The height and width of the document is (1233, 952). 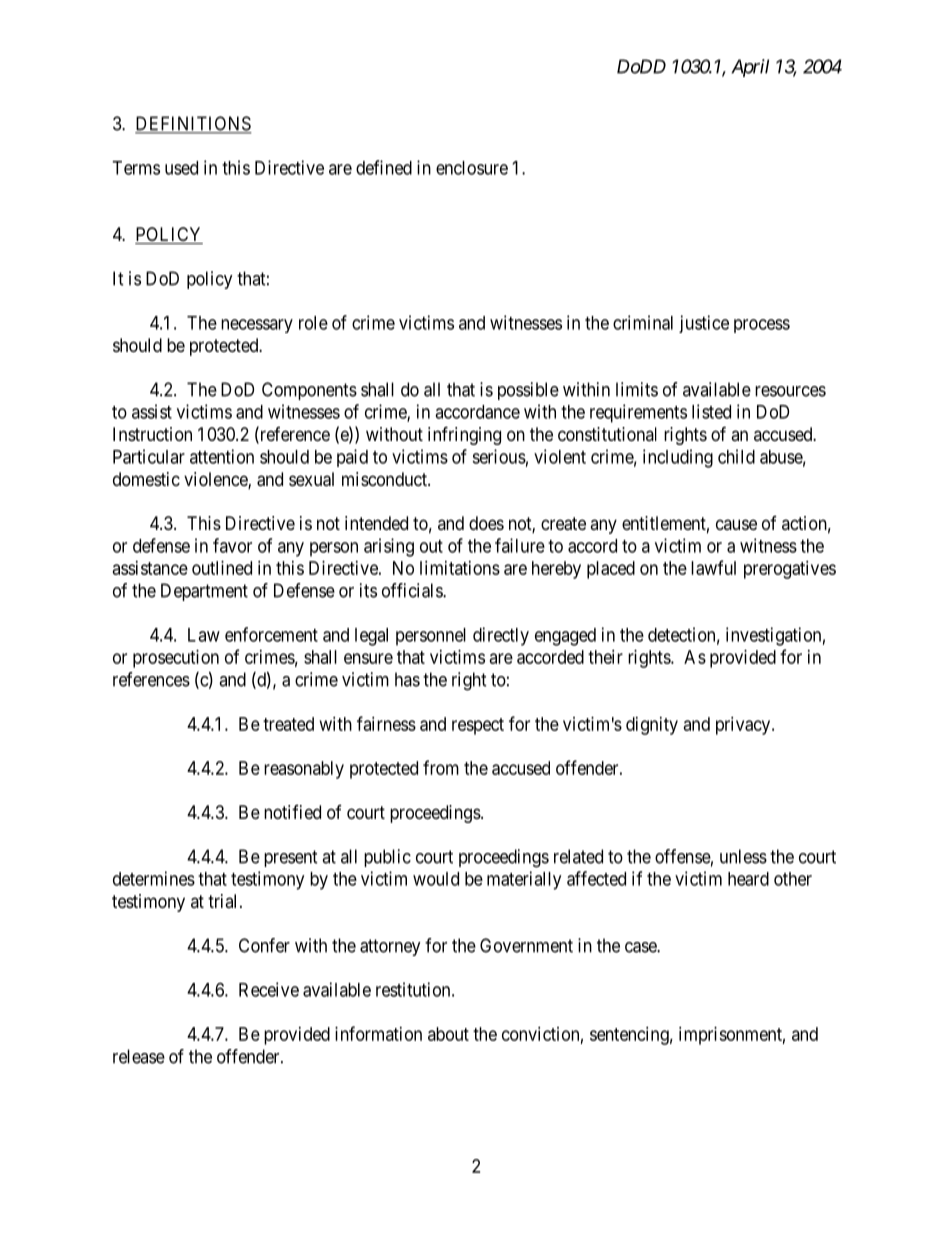 I want to click on April, so click(x=750, y=68).
